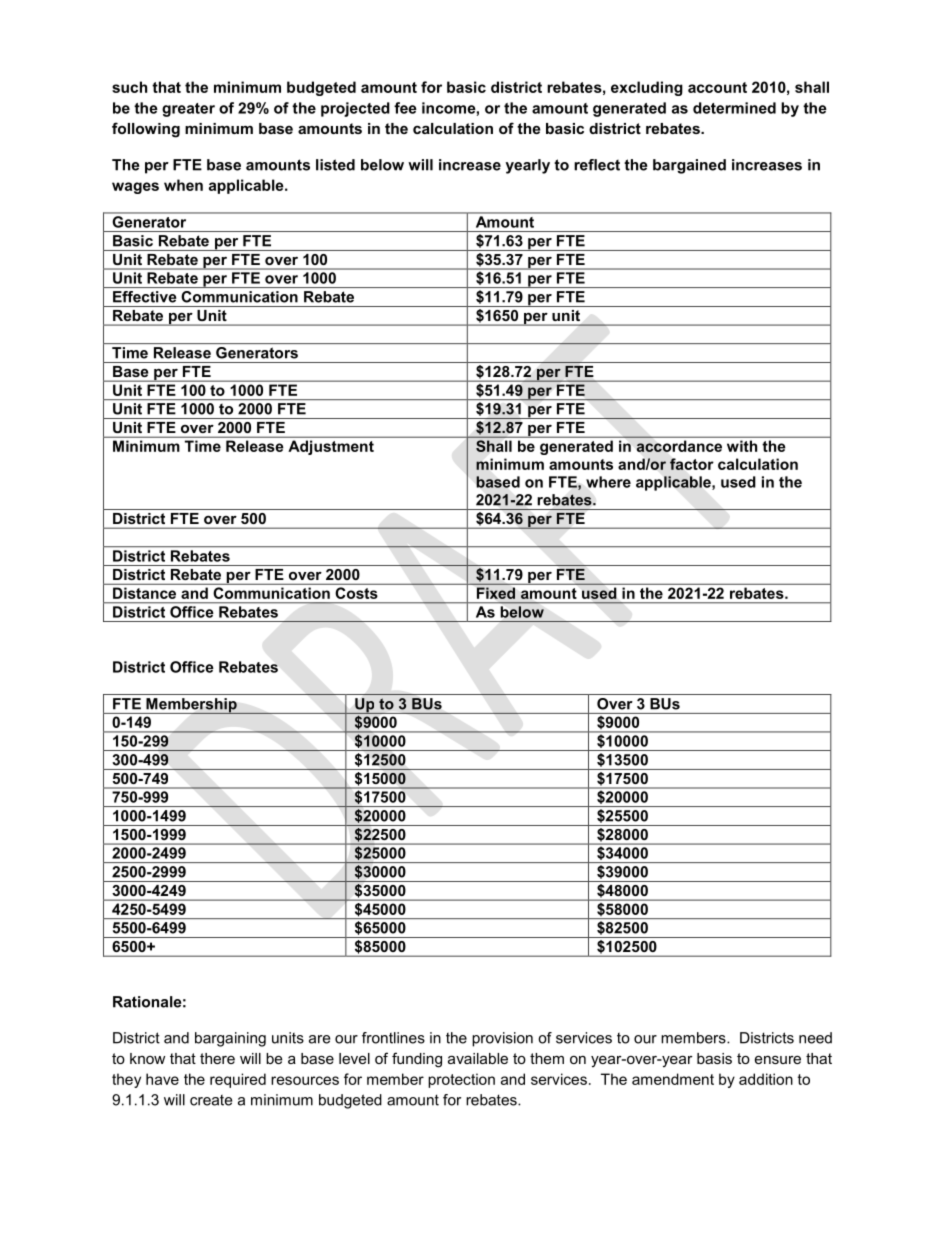  Describe the element at coordinates (714, 1058) in the page. I see `basis` at that location.
